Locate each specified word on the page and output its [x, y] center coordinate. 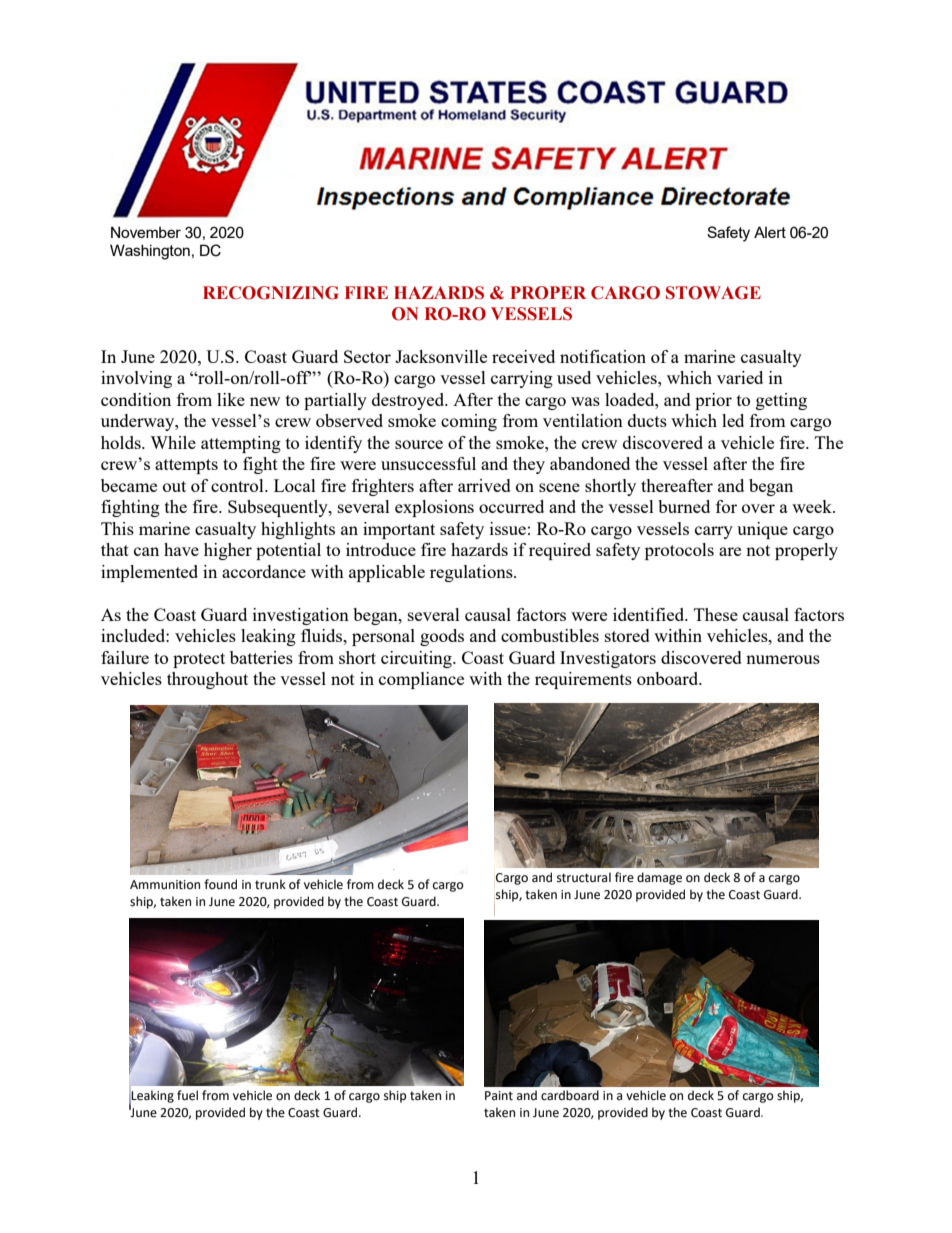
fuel [187, 1095]
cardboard [570, 1095]
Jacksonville [441, 356]
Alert [770, 232]
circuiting [417, 659]
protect [199, 660]
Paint [499, 1096]
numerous [783, 659]
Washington [150, 252]
